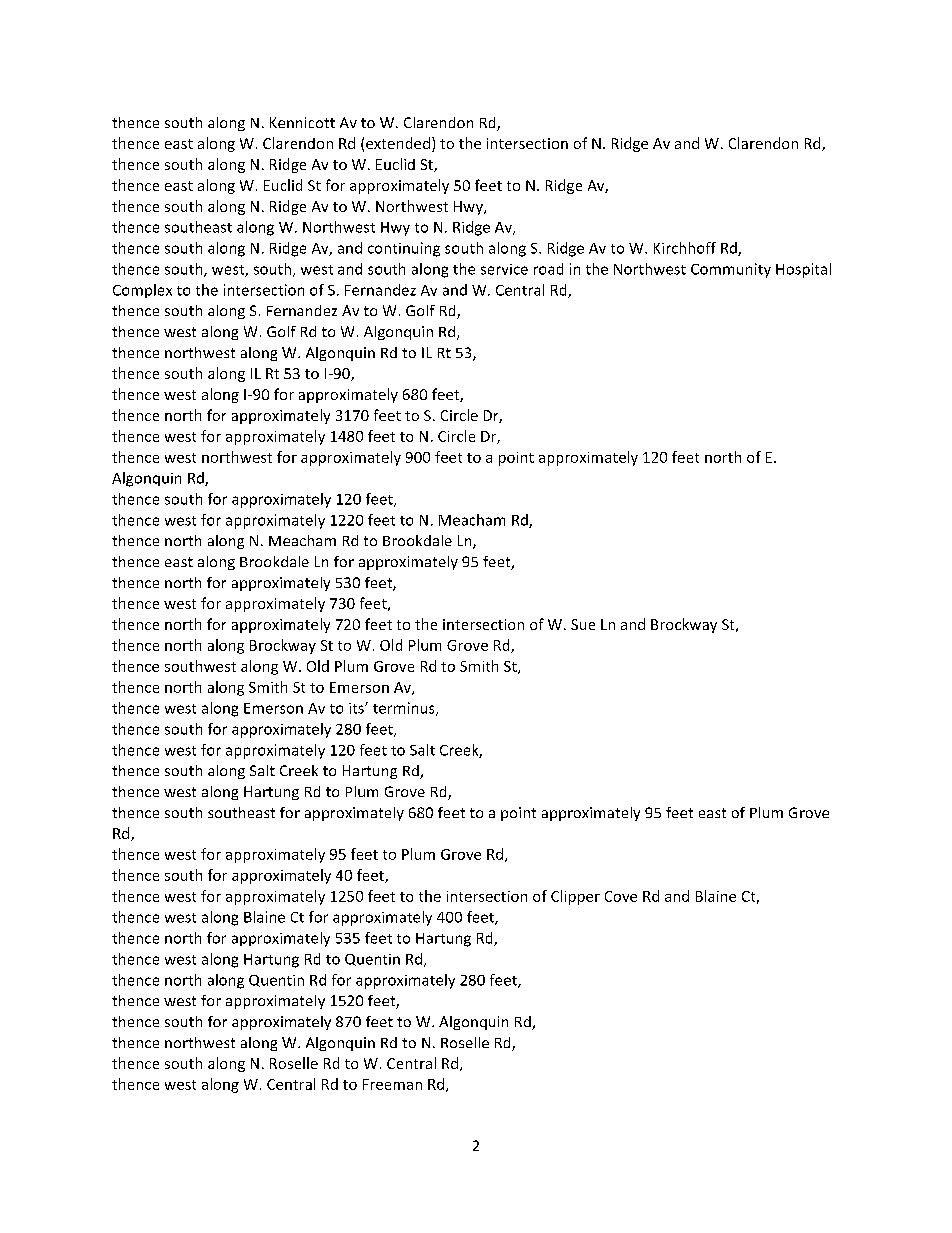 The width and height of the screenshot is (952, 1233). What do you see at coordinates (357, 708) in the screenshot?
I see `its` at bounding box center [357, 708].
